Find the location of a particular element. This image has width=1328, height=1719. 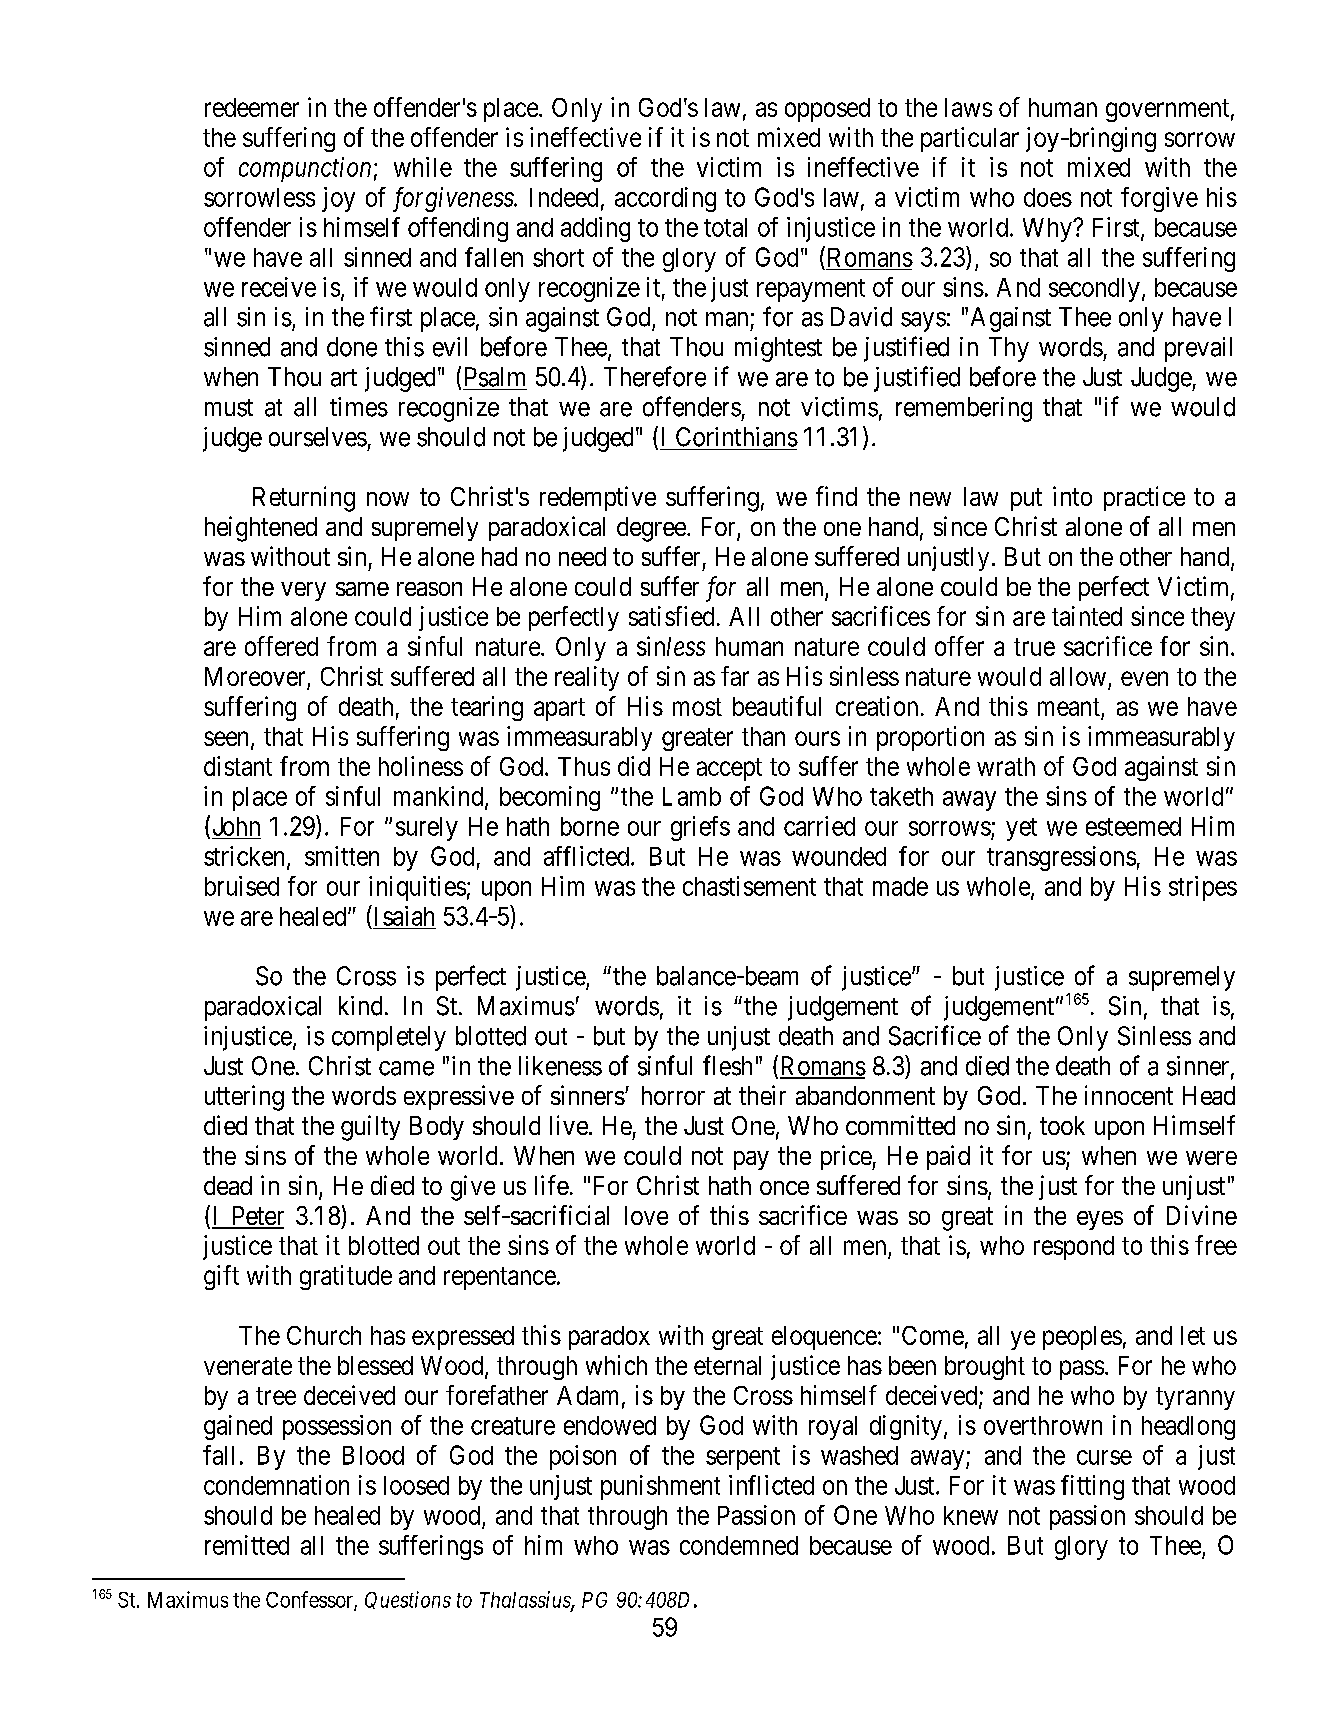

compunction is located at coordinates (305, 169).
